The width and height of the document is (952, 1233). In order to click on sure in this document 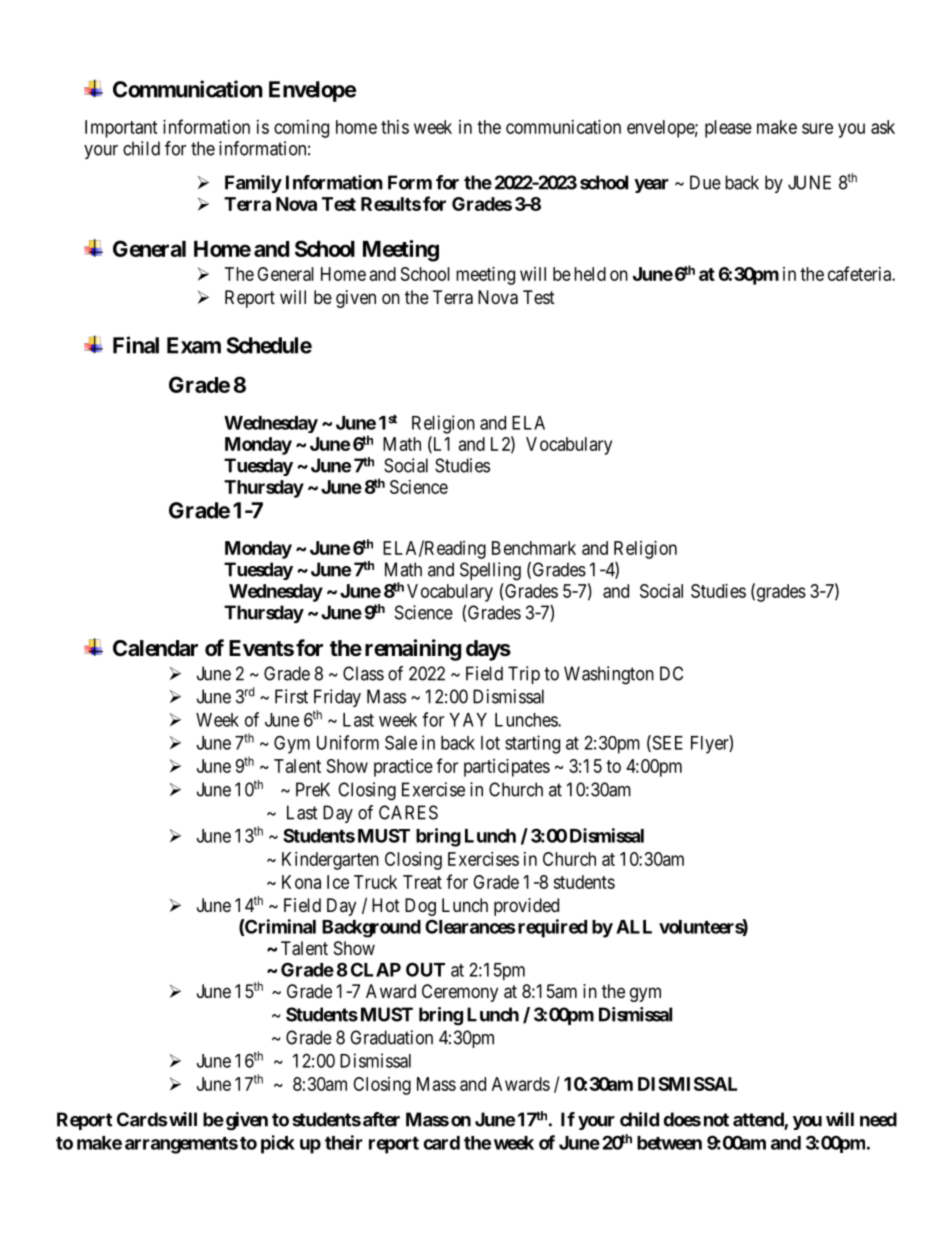, I will do `click(817, 128)`.
